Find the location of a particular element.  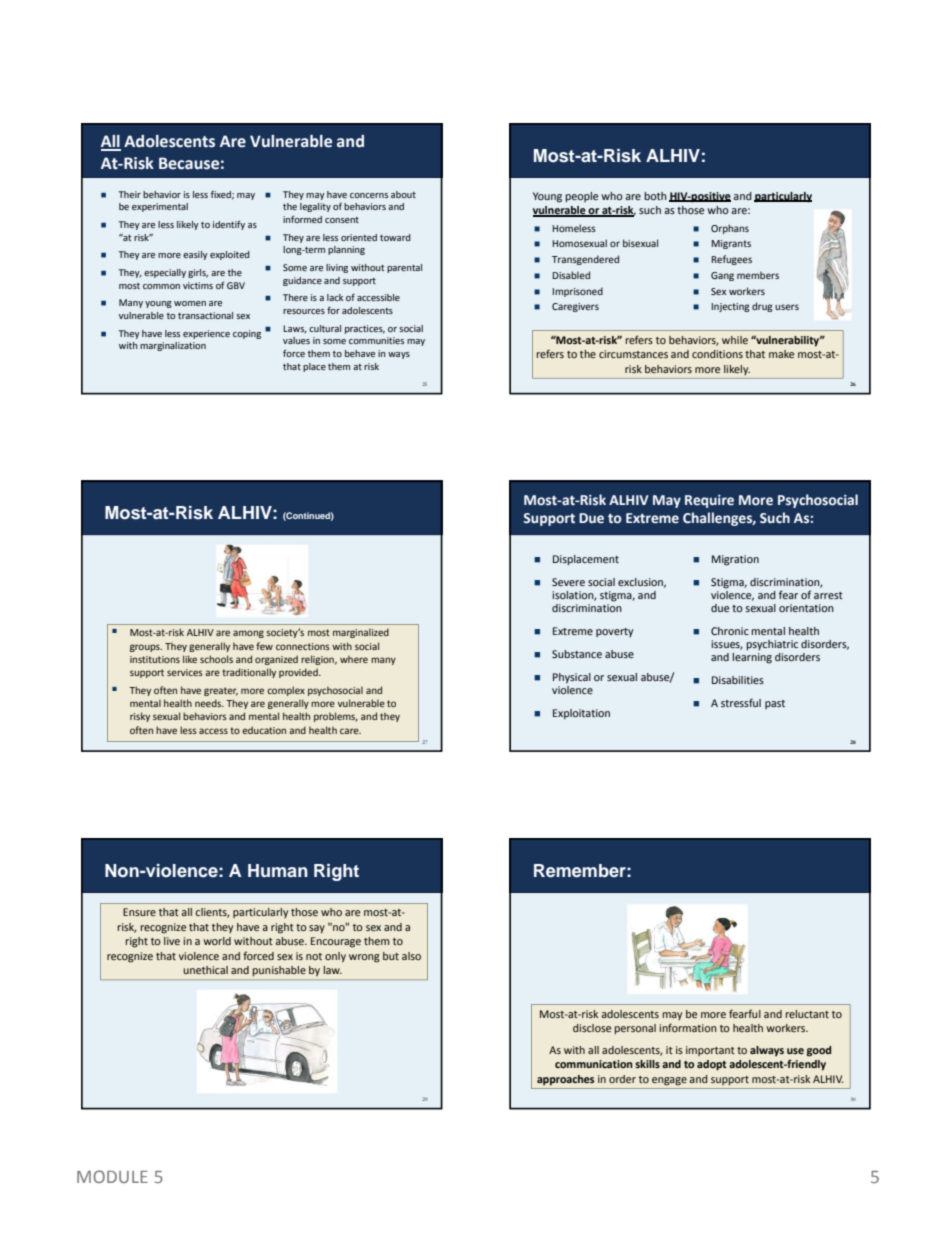

Orphans is located at coordinates (730, 229).
